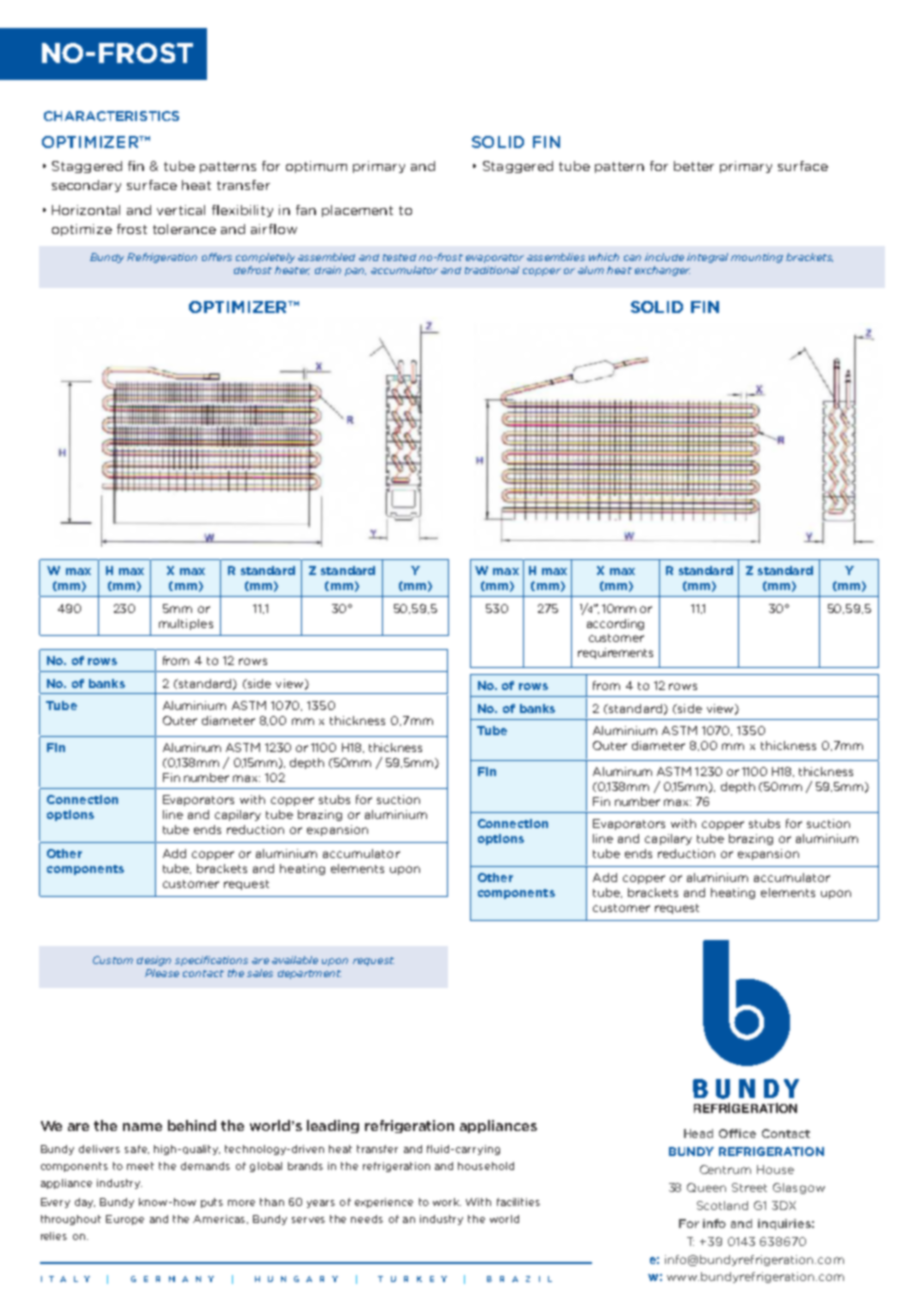 The image size is (924, 1308). What do you see at coordinates (447, 1202) in the screenshot?
I see `work` at bounding box center [447, 1202].
